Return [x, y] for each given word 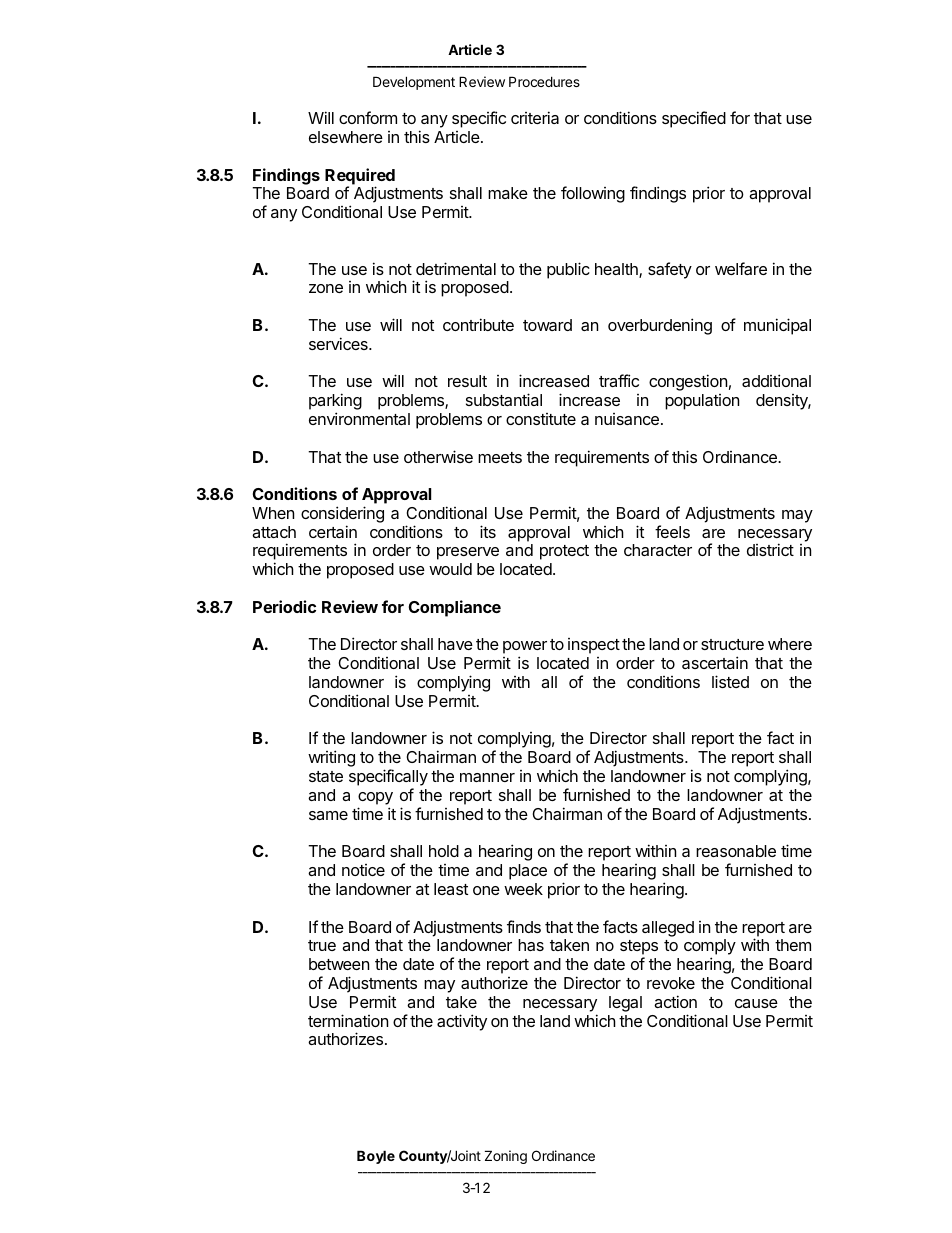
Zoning [506, 1157]
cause [756, 1003]
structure [732, 644]
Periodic [284, 606]
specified [694, 119]
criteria [535, 117]
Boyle [376, 1157]
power [525, 649]
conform [368, 117]
